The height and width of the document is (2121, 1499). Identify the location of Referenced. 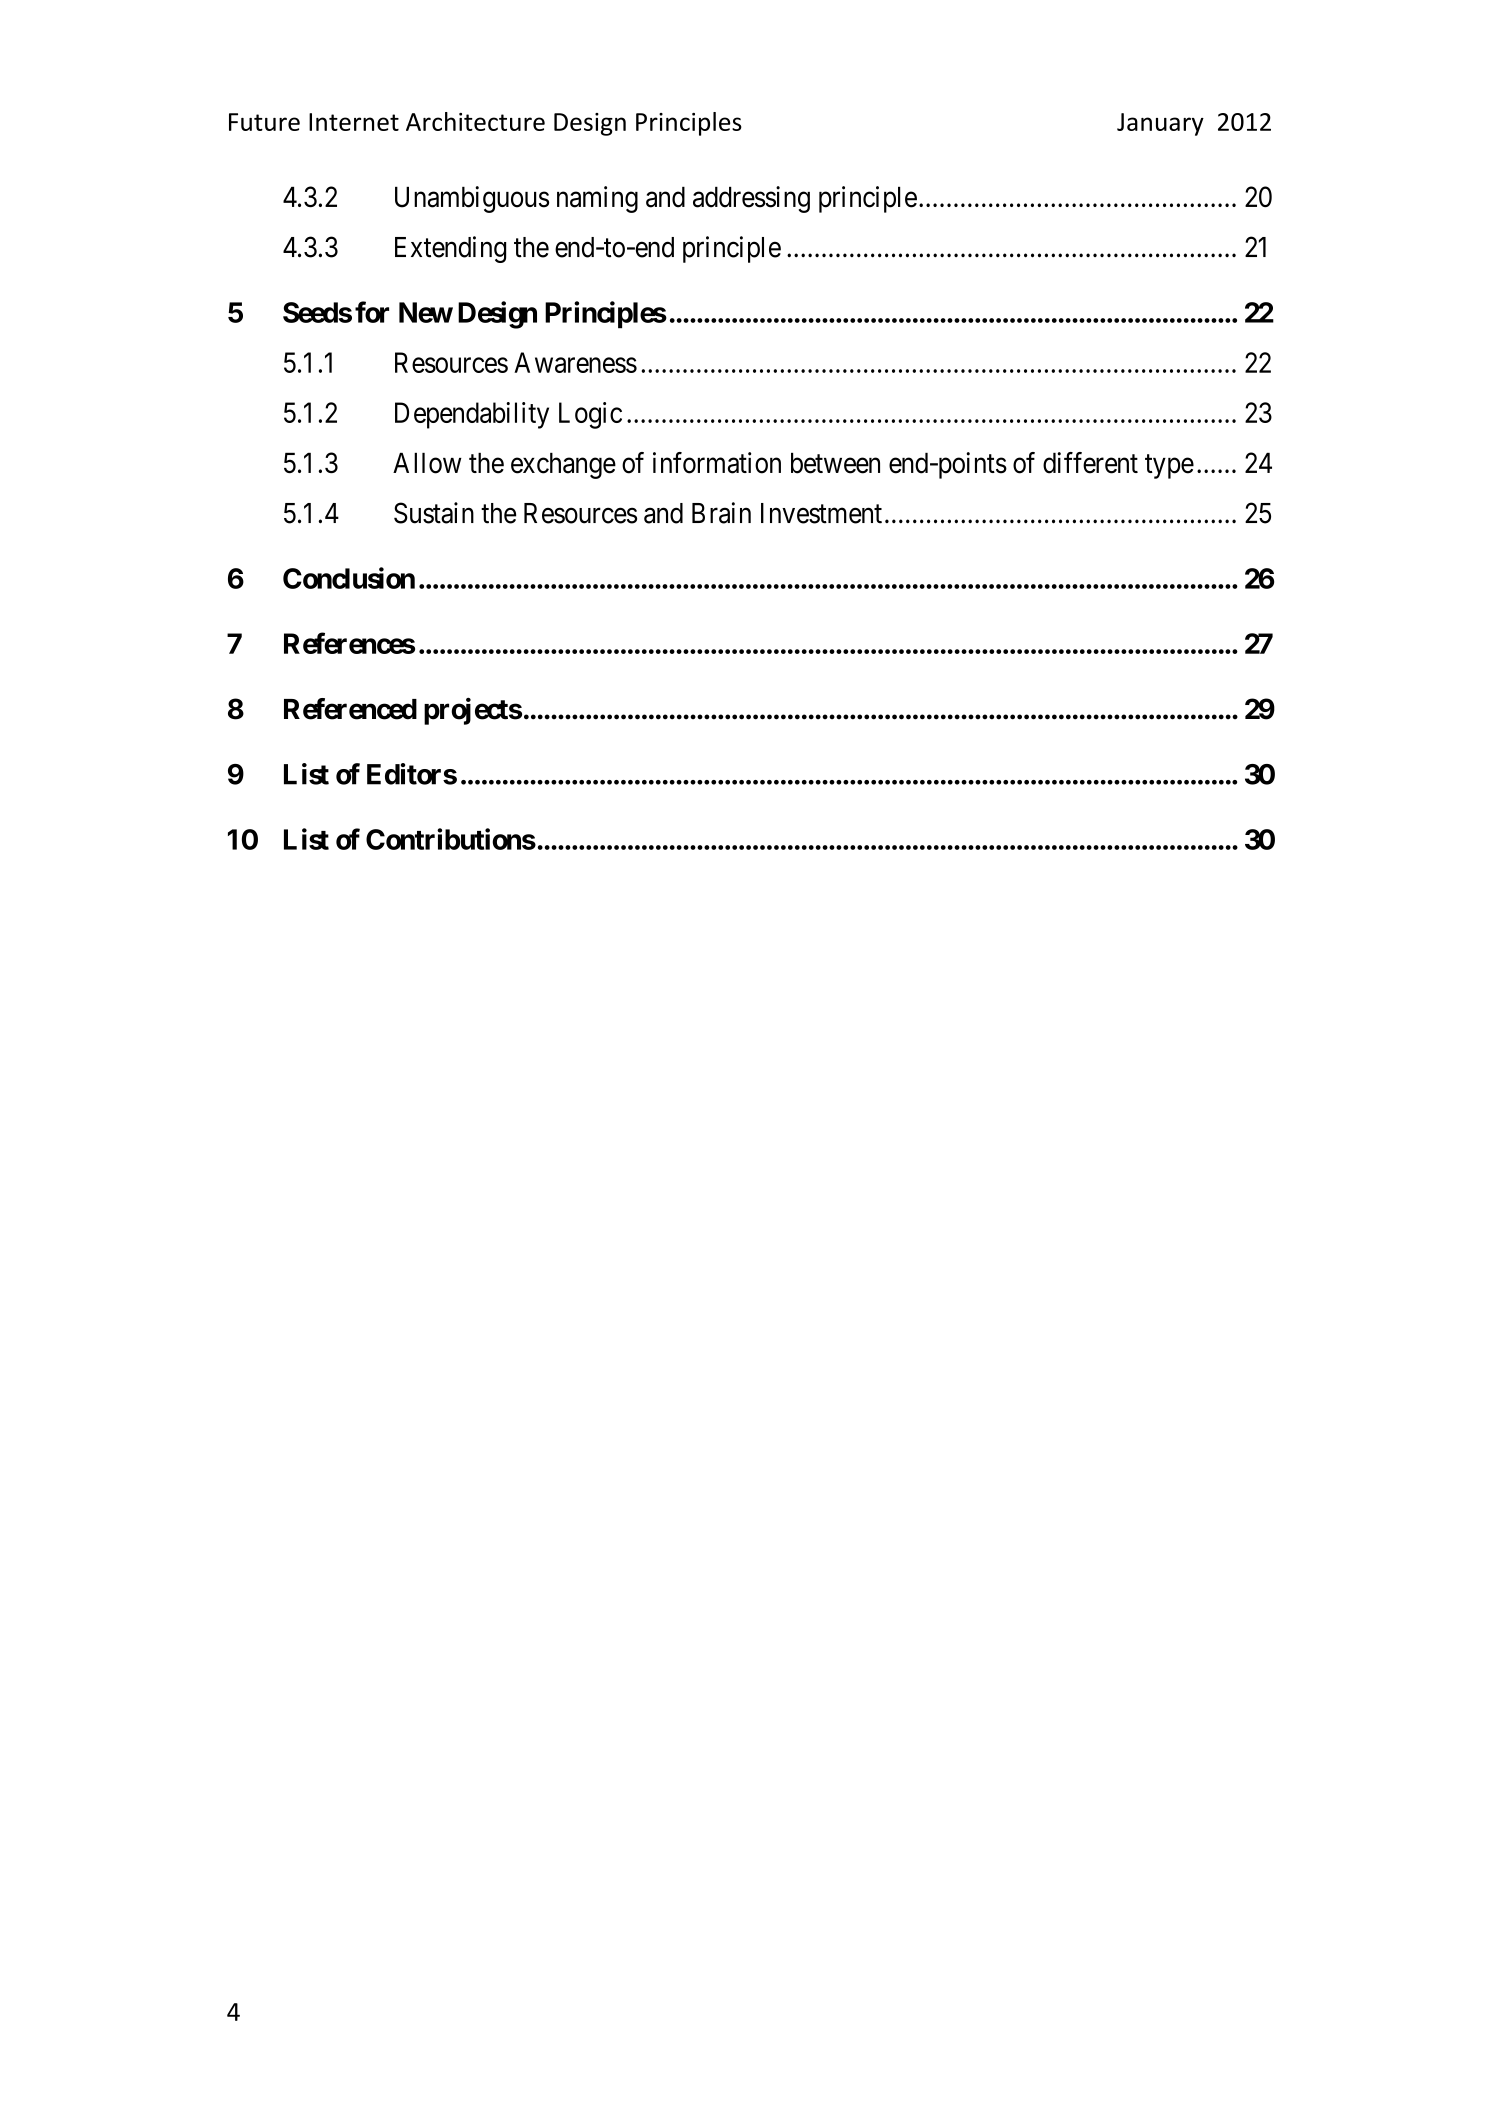
(350, 709).
